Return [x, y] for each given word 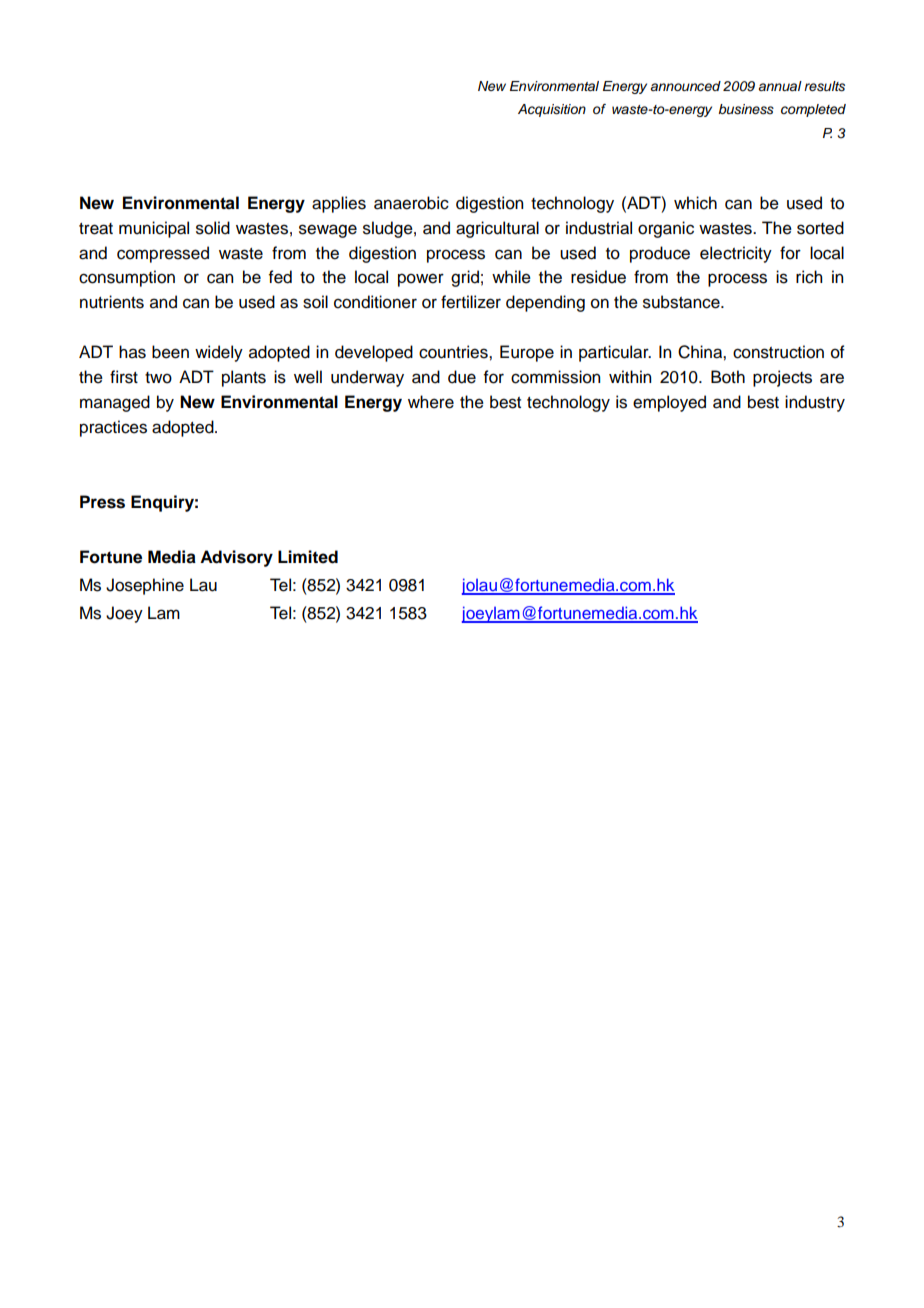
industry [815, 403]
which [695, 203]
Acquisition [552, 110]
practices [113, 428]
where [431, 402]
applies [339, 204]
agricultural [497, 229]
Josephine [145, 586]
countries [454, 352]
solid [213, 228]
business [746, 109]
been [170, 352]
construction [778, 352]
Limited [308, 557]
